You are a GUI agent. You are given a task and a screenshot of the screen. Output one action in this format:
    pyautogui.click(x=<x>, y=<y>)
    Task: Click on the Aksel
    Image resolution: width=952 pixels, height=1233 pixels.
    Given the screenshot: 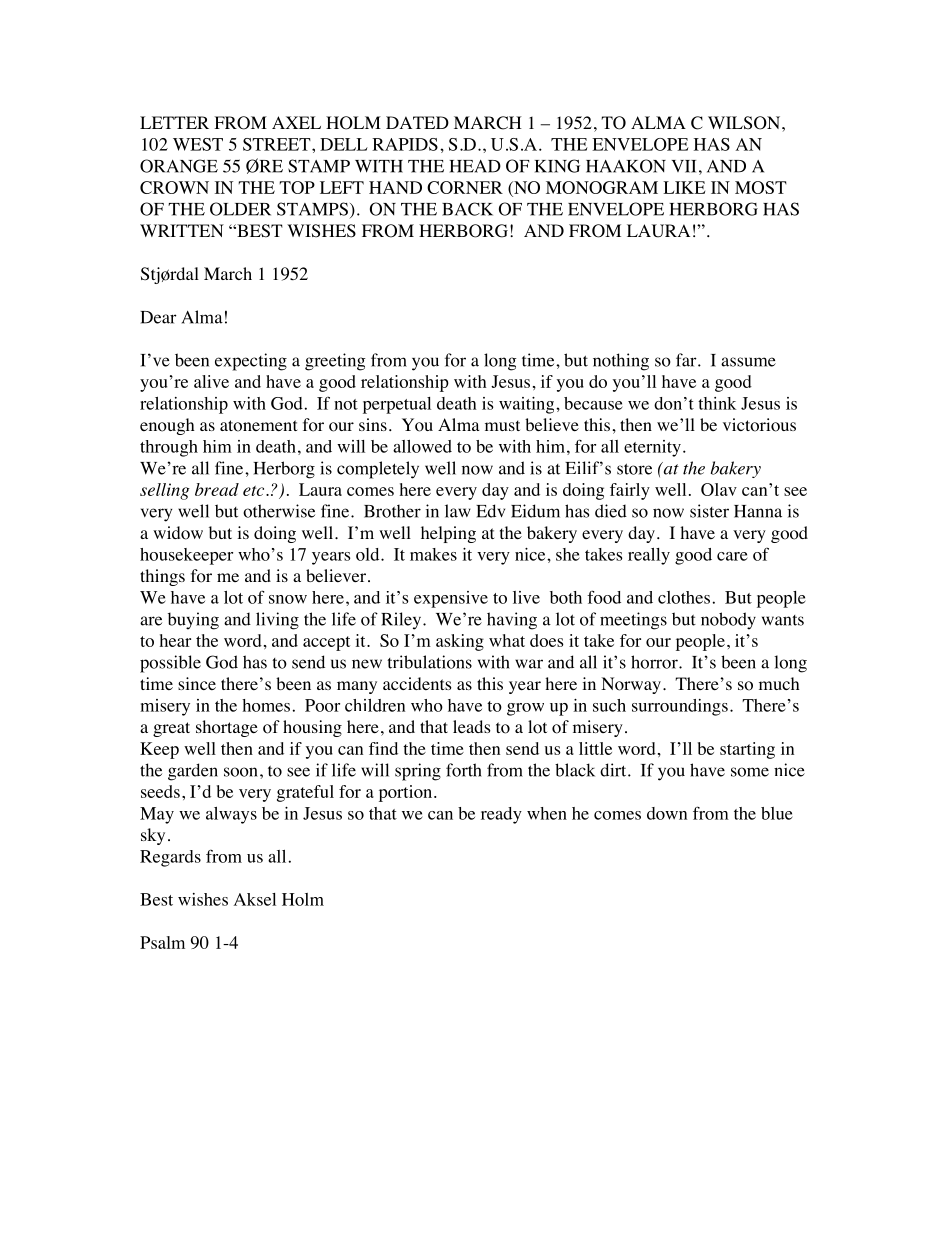 What is the action you would take?
    pyautogui.click(x=255, y=899)
